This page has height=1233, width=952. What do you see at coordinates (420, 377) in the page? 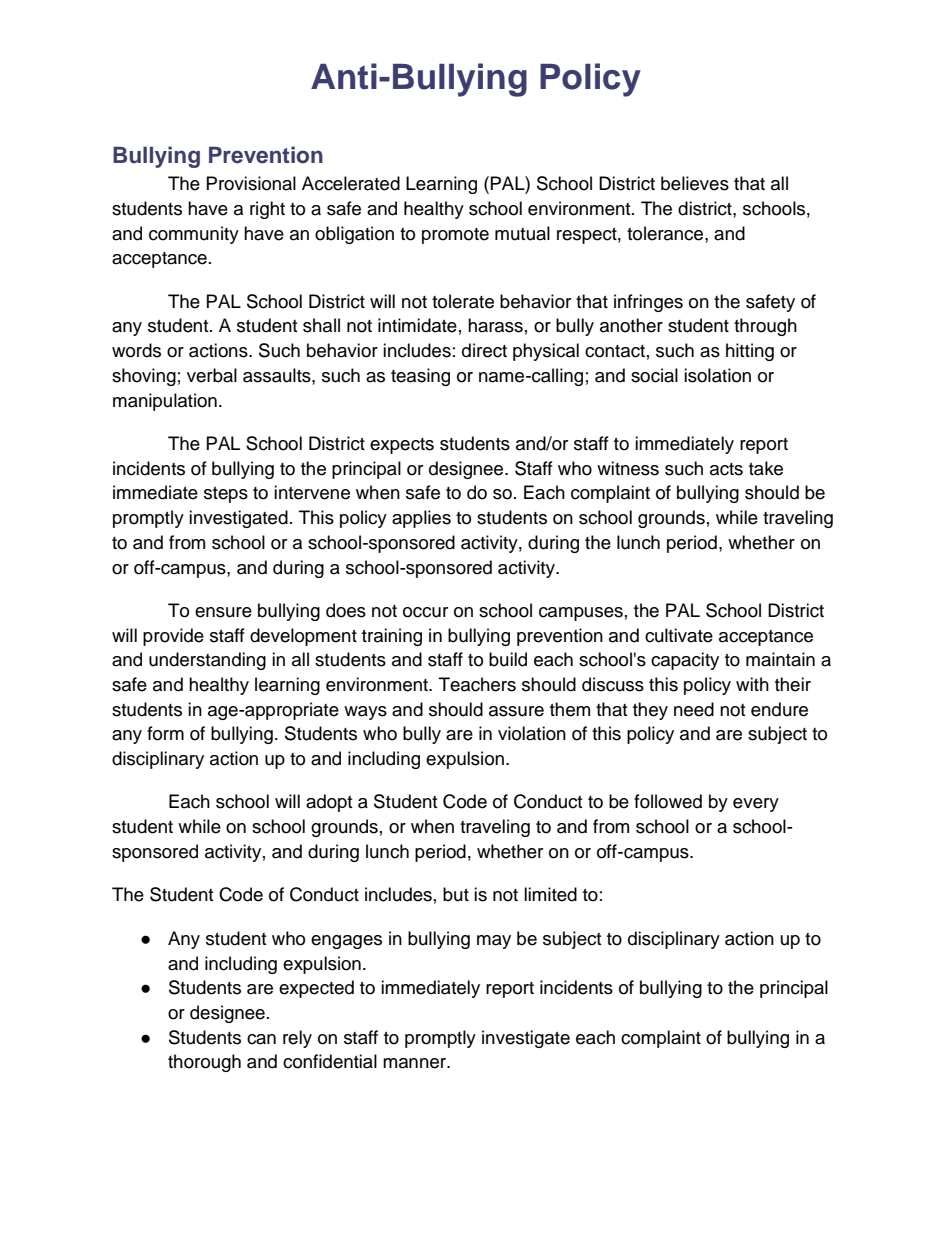
I see `teasing` at bounding box center [420, 377].
